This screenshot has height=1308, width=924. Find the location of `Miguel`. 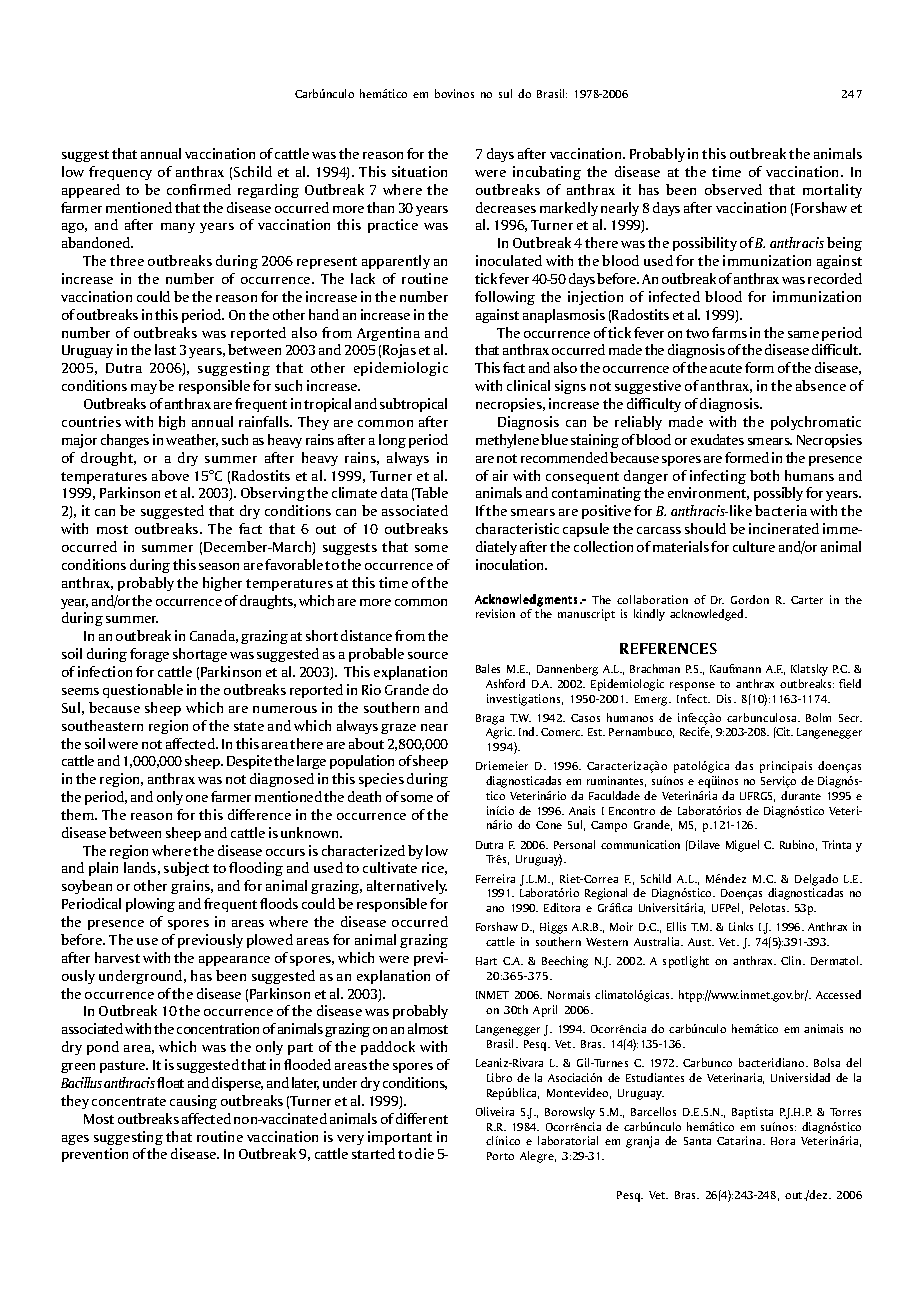

Miguel is located at coordinates (742, 846).
